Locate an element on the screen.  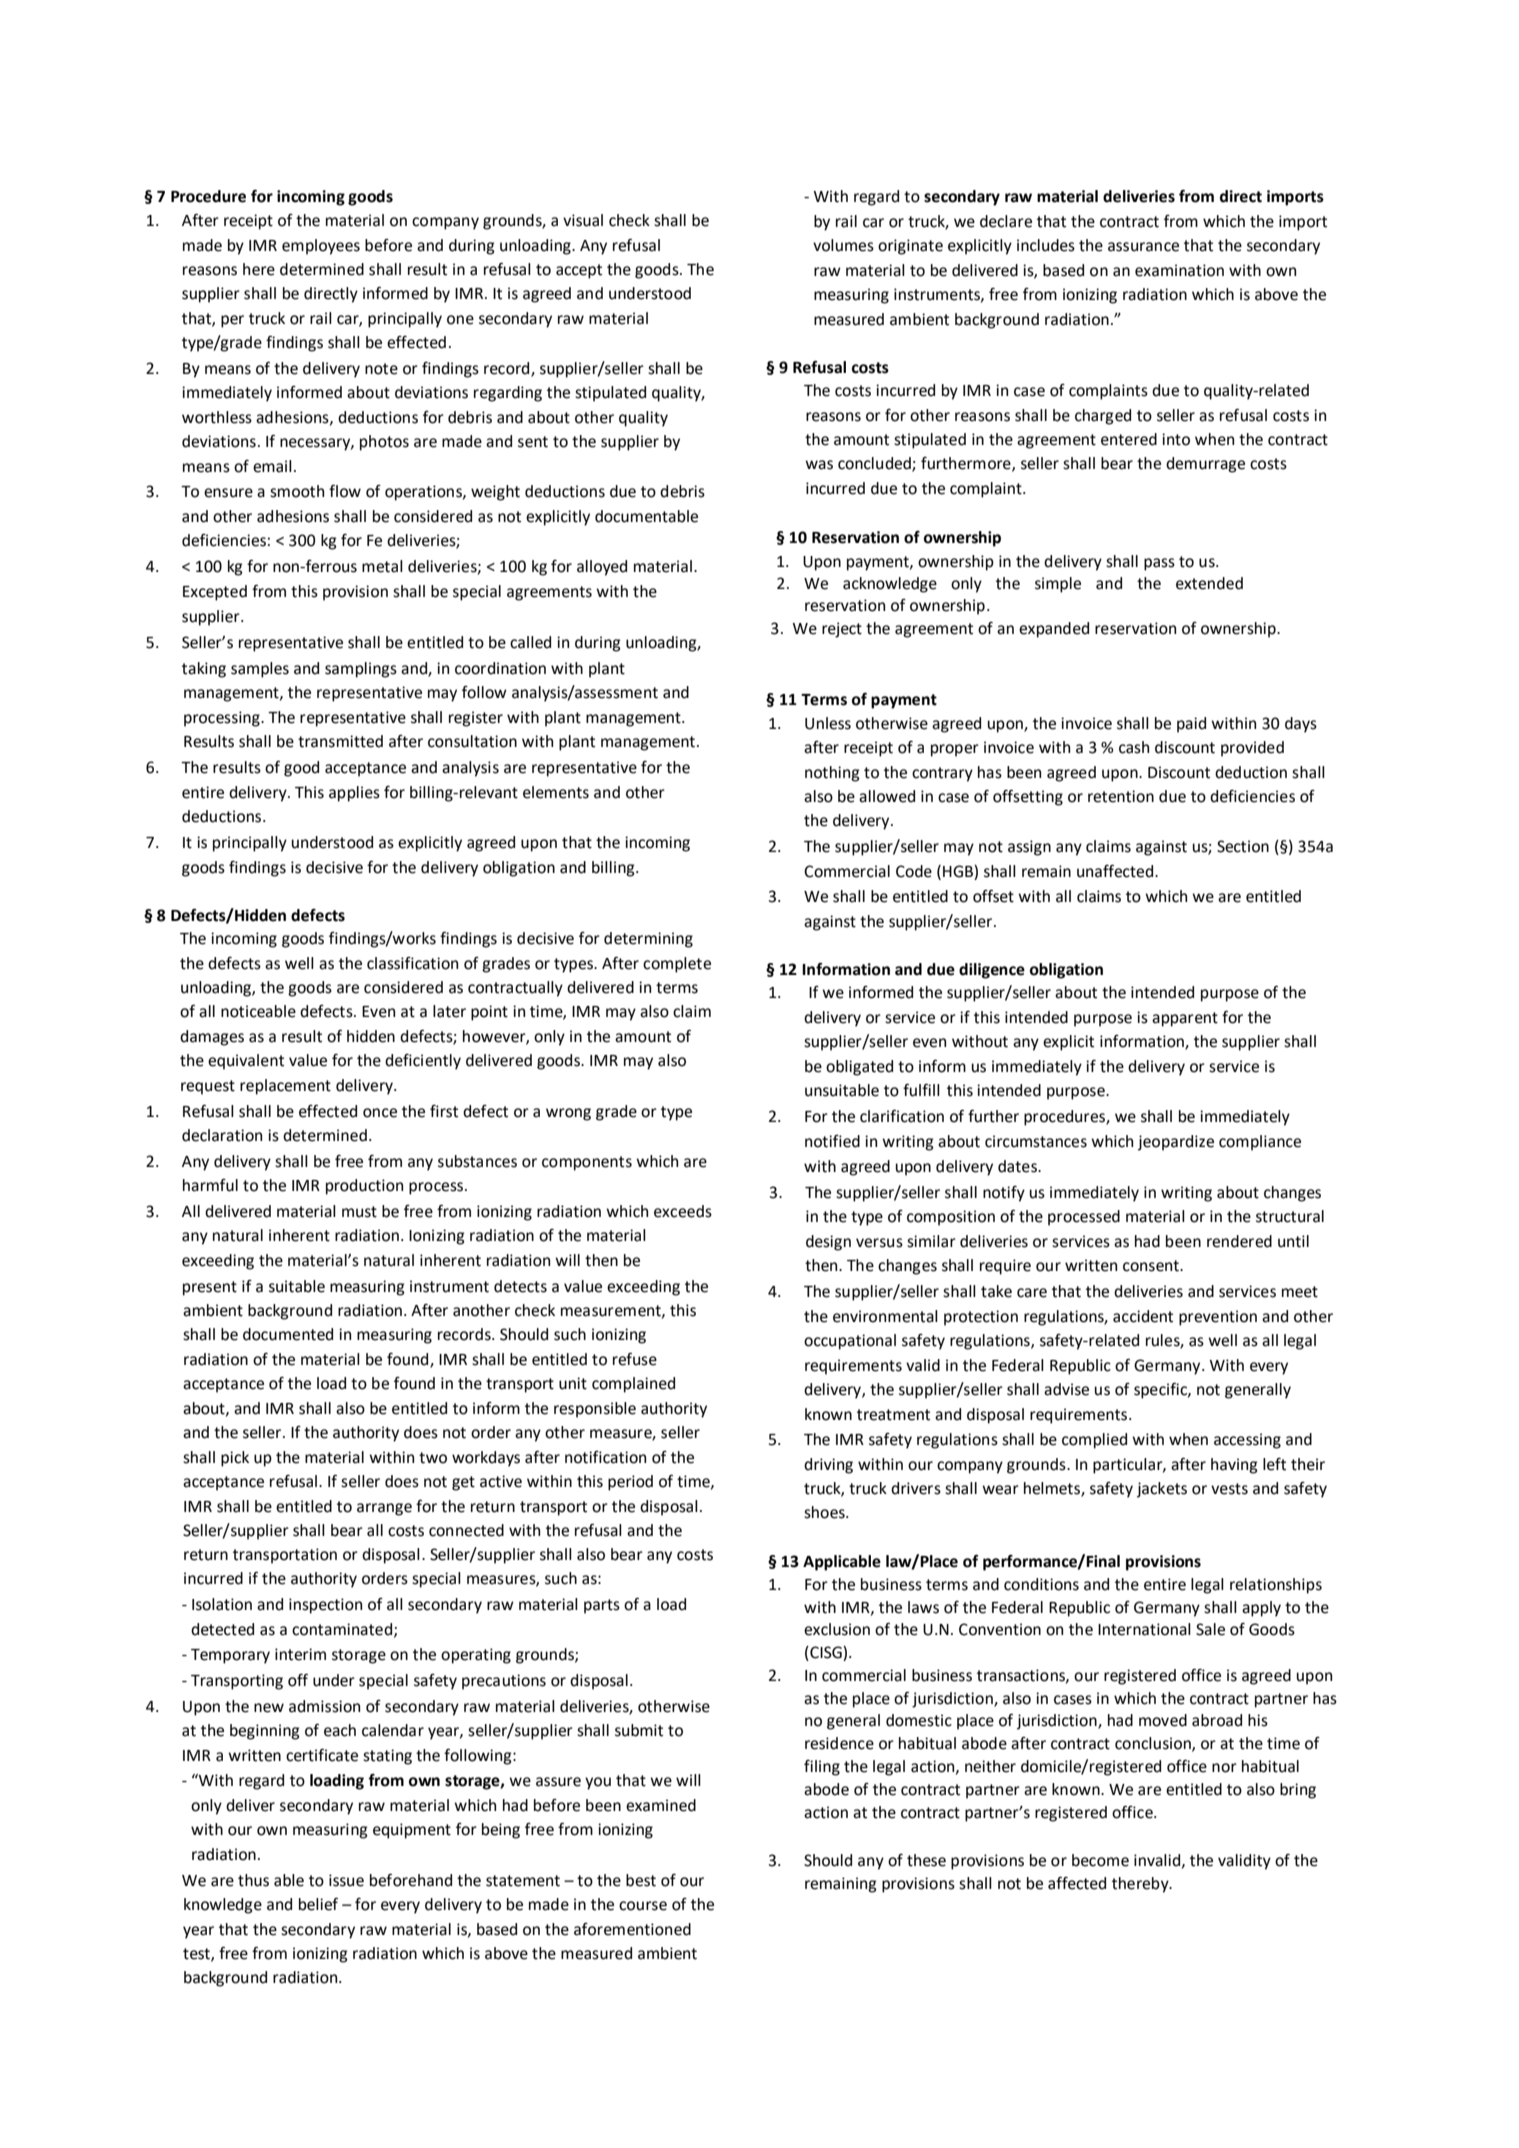
volumes is located at coordinates (843, 245).
